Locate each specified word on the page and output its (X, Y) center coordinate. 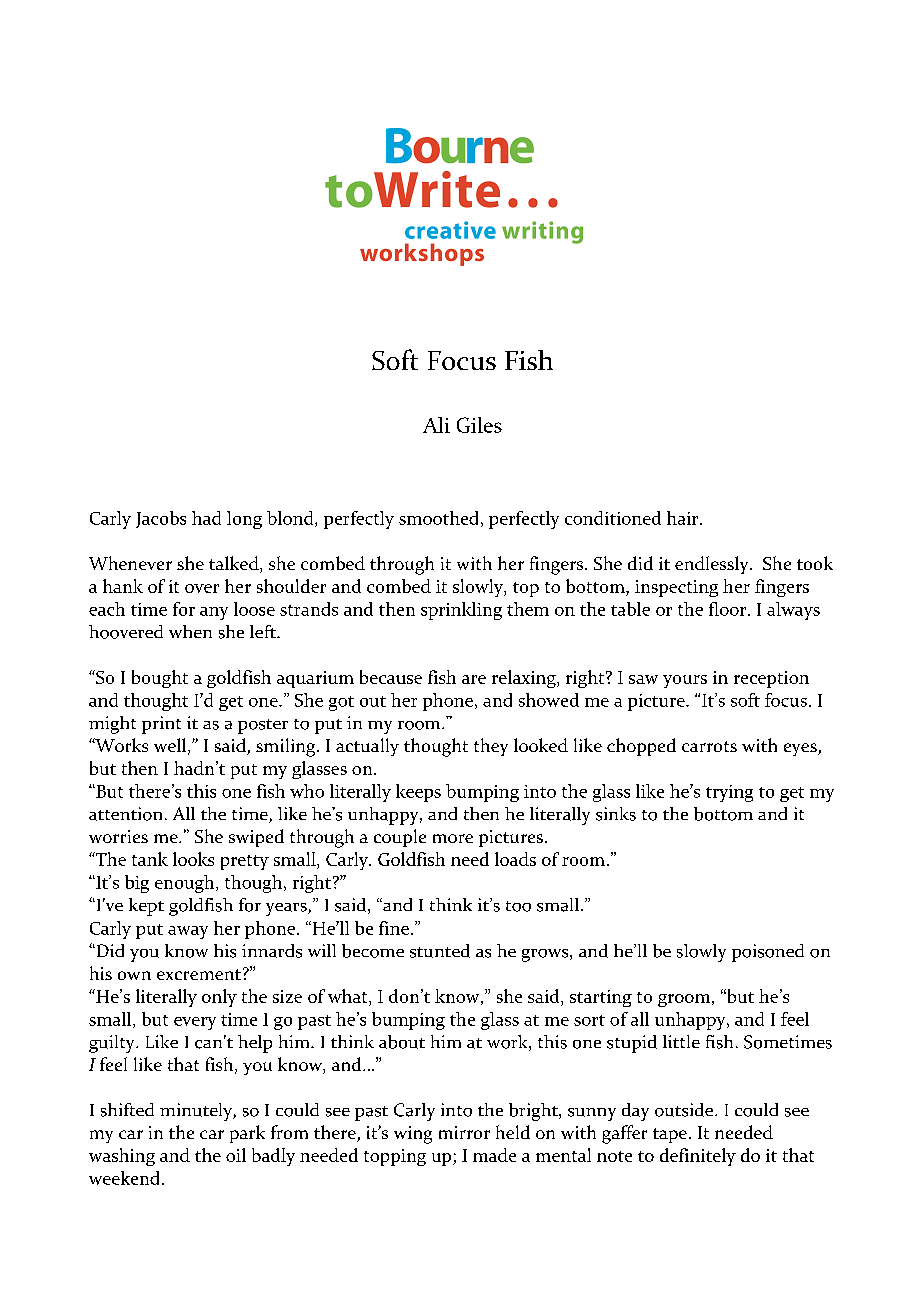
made (494, 1155)
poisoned (768, 953)
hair (684, 518)
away (188, 932)
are (474, 679)
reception (771, 679)
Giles (479, 425)
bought (160, 679)
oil (236, 1155)
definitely (698, 1157)
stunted (440, 951)
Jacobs (161, 519)
